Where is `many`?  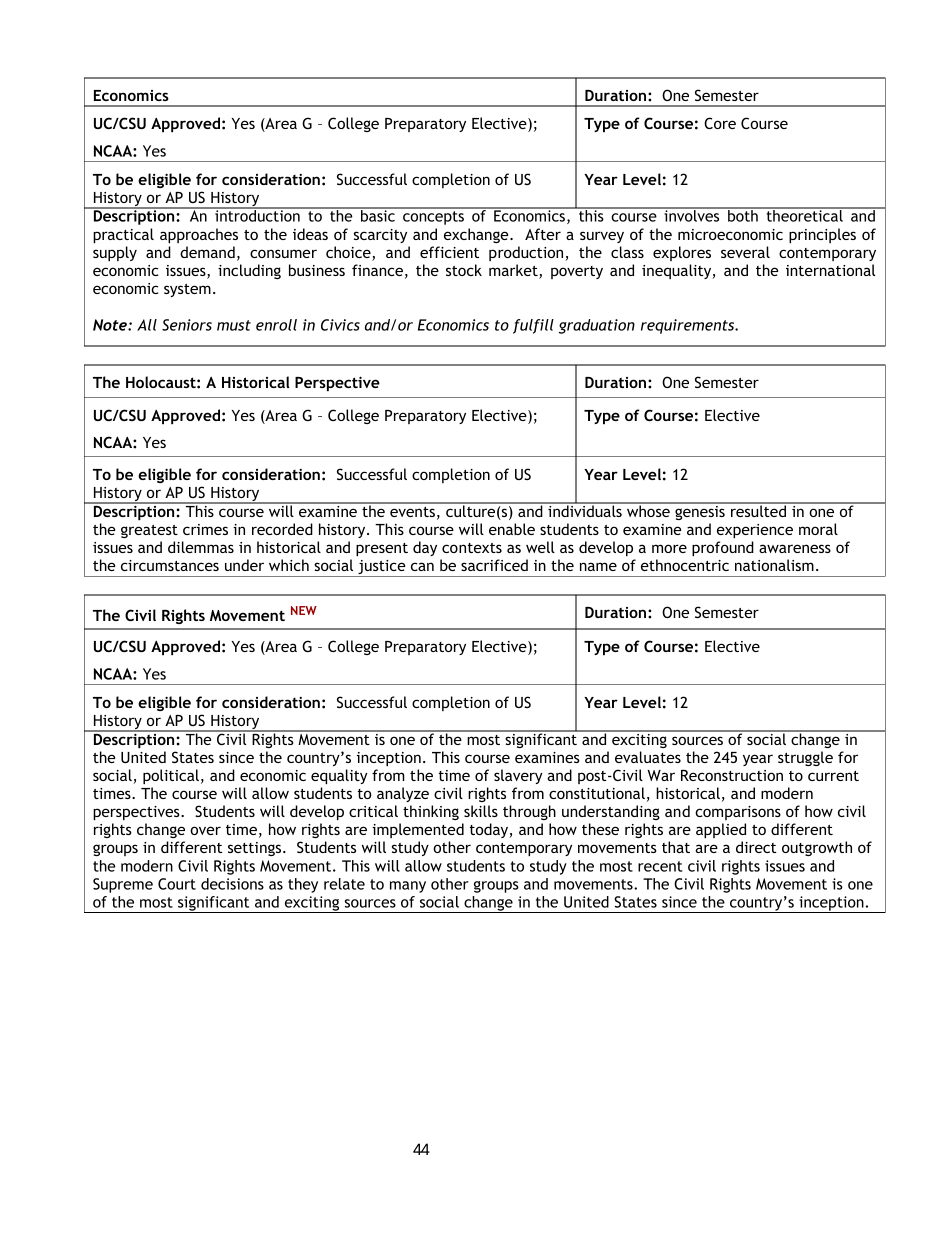
many is located at coordinates (408, 887).
